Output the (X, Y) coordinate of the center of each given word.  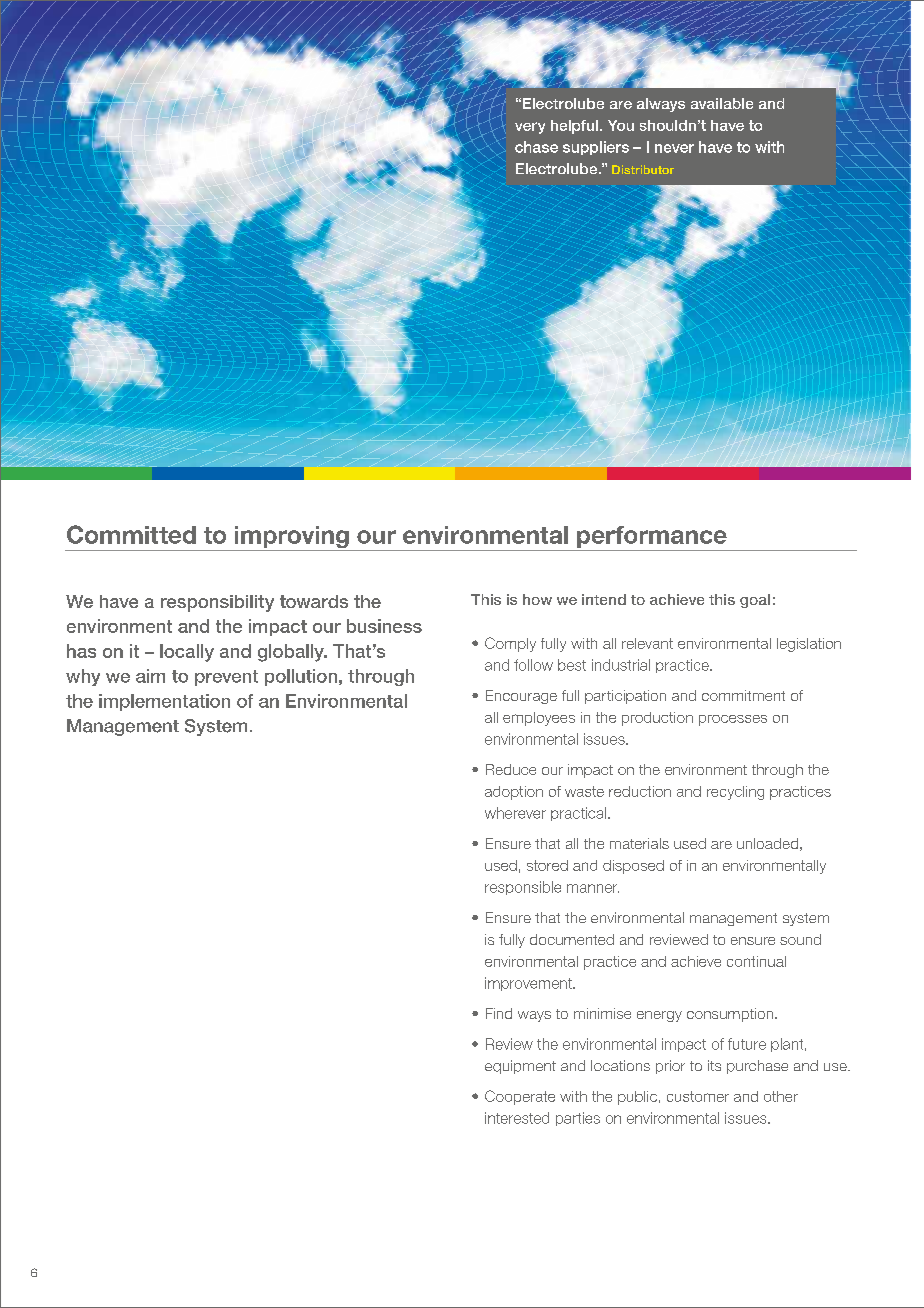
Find (499, 1013)
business (384, 626)
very (530, 128)
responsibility (217, 603)
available (722, 103)
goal (755, 601)
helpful (574, 127)
